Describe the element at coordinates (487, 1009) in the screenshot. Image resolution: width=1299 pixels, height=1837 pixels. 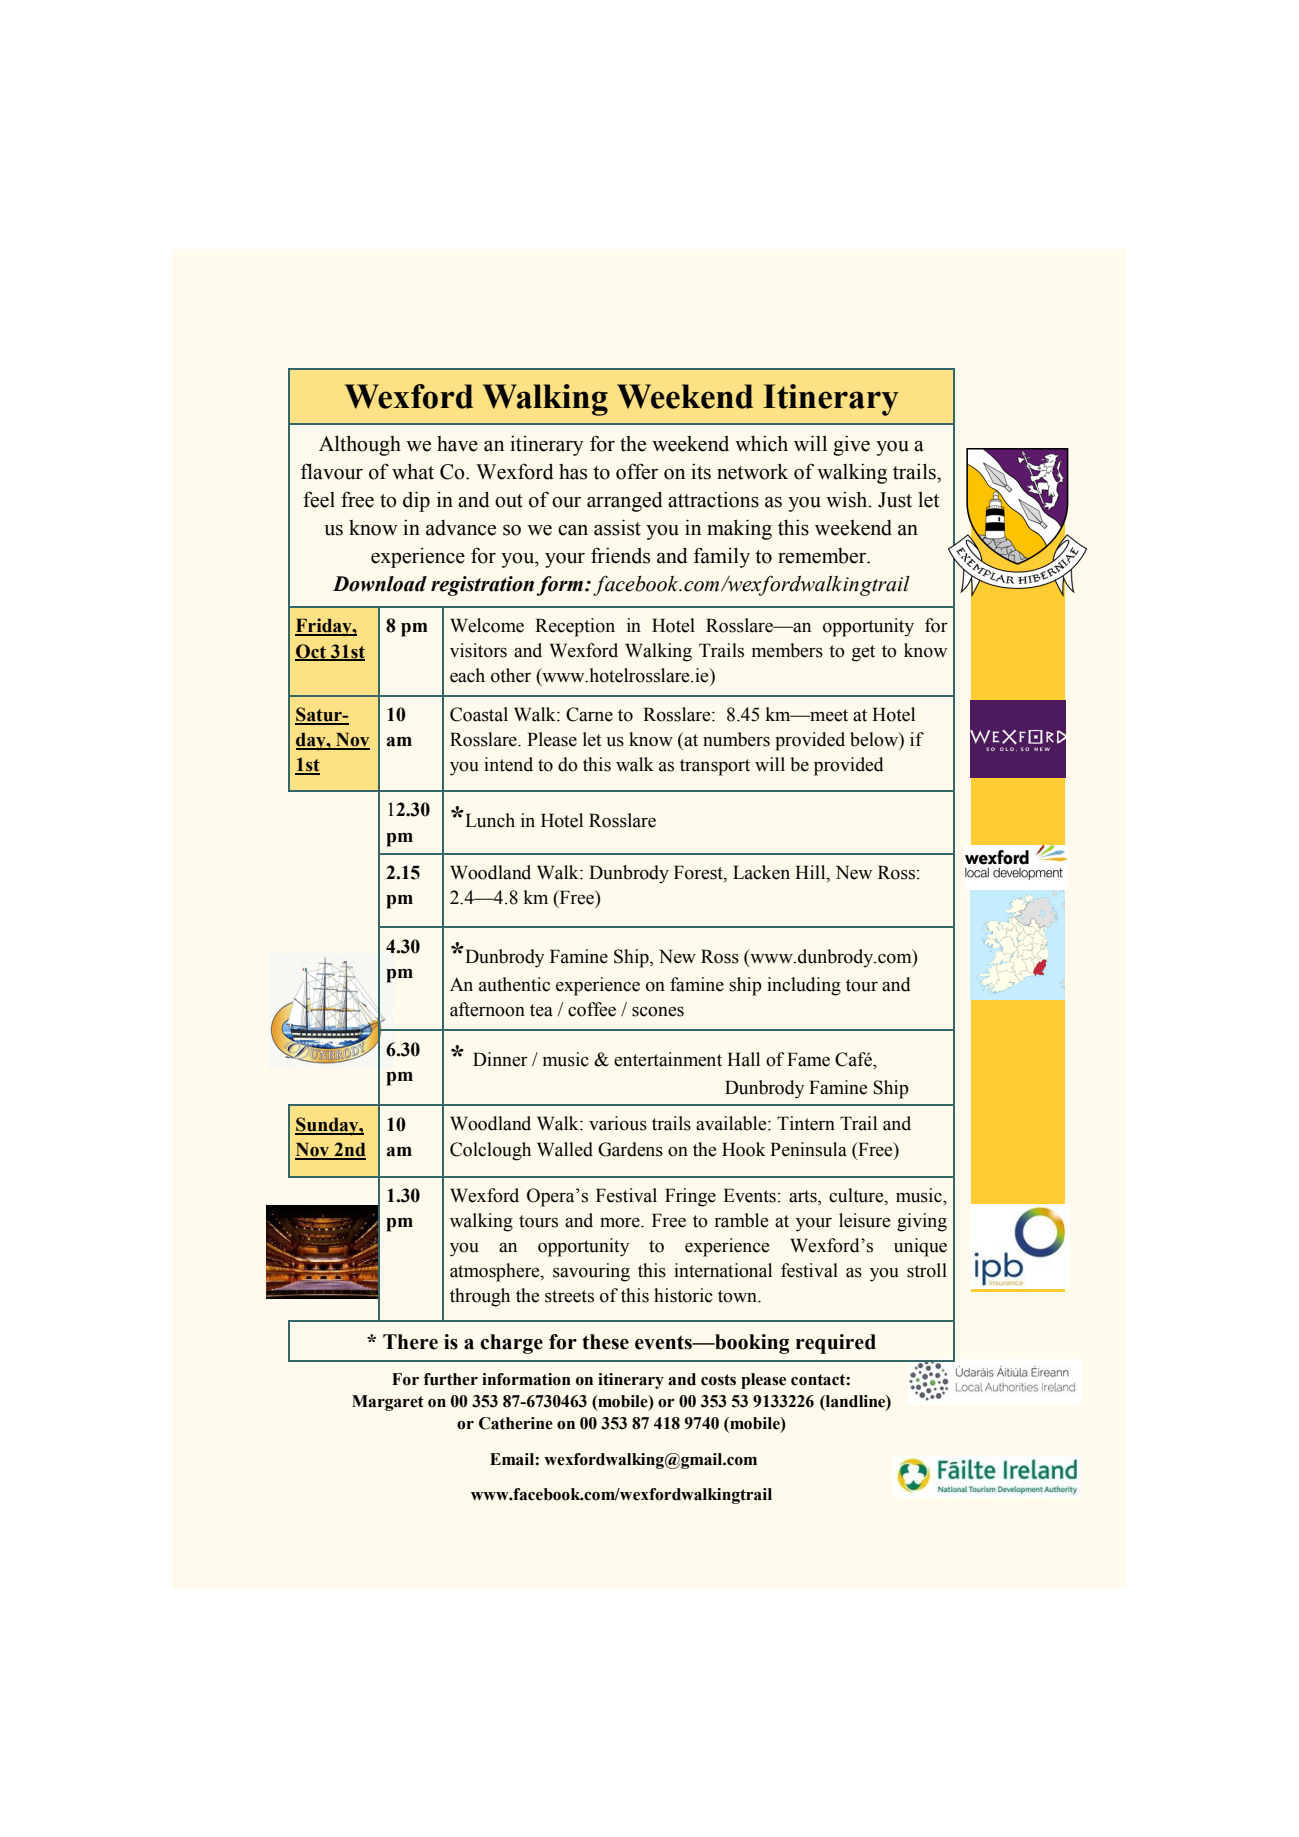
I see `afternoon` at that location.
